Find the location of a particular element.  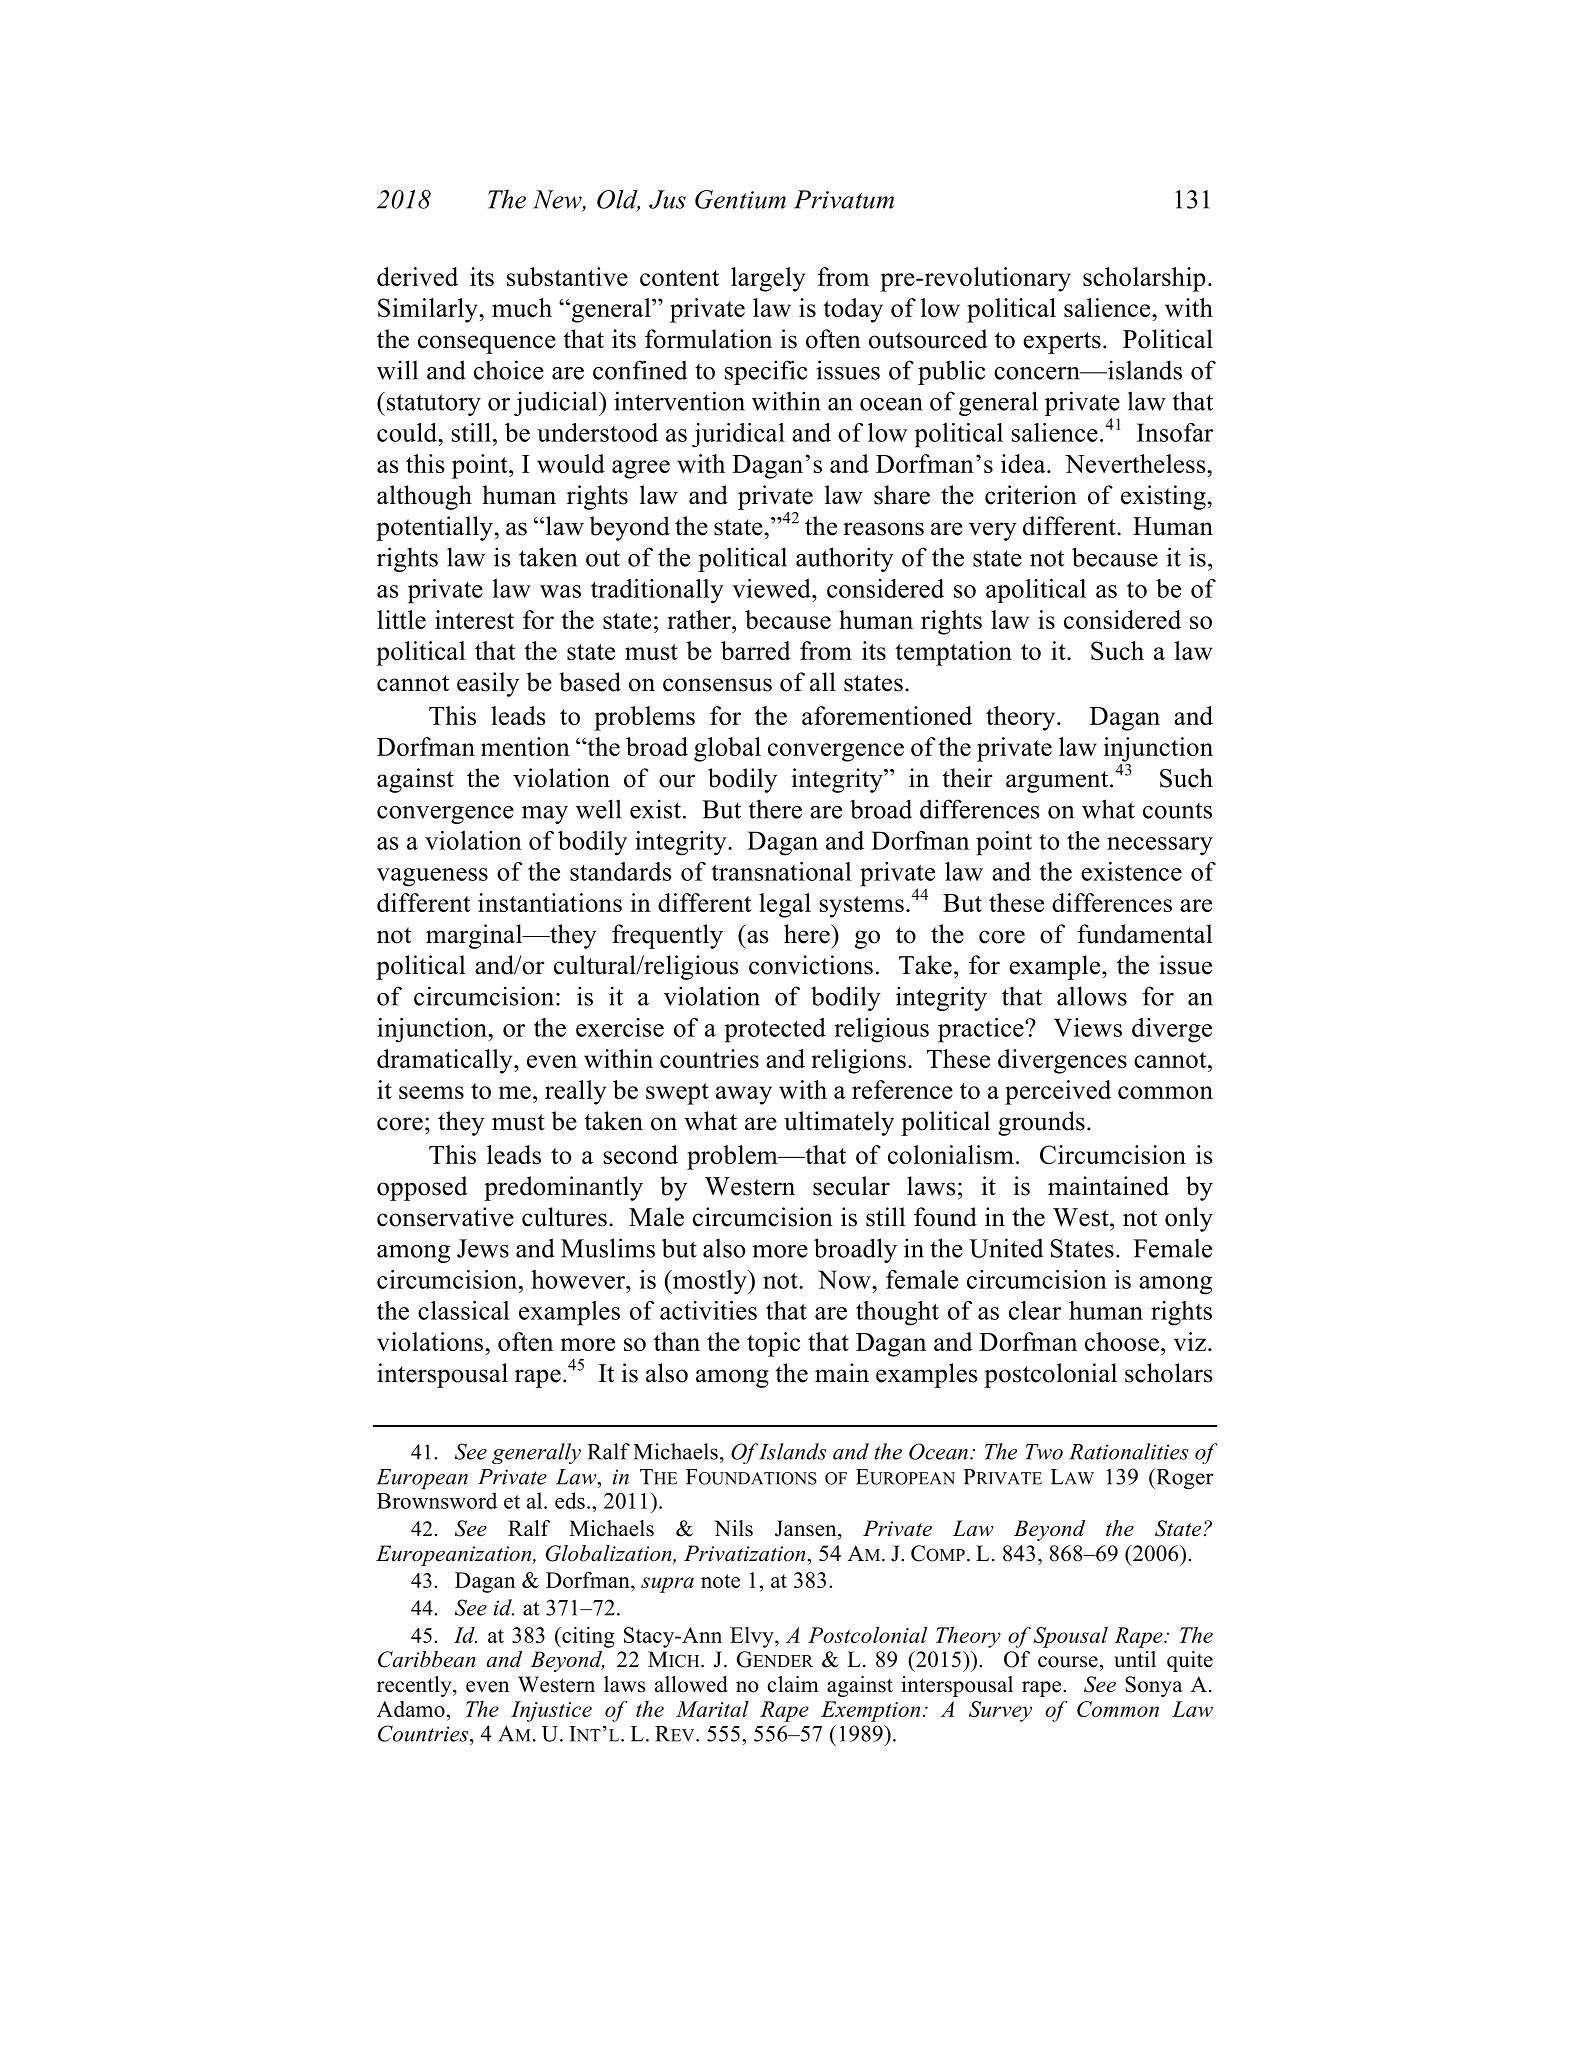

classical is located at coordinates (464, 1310).
